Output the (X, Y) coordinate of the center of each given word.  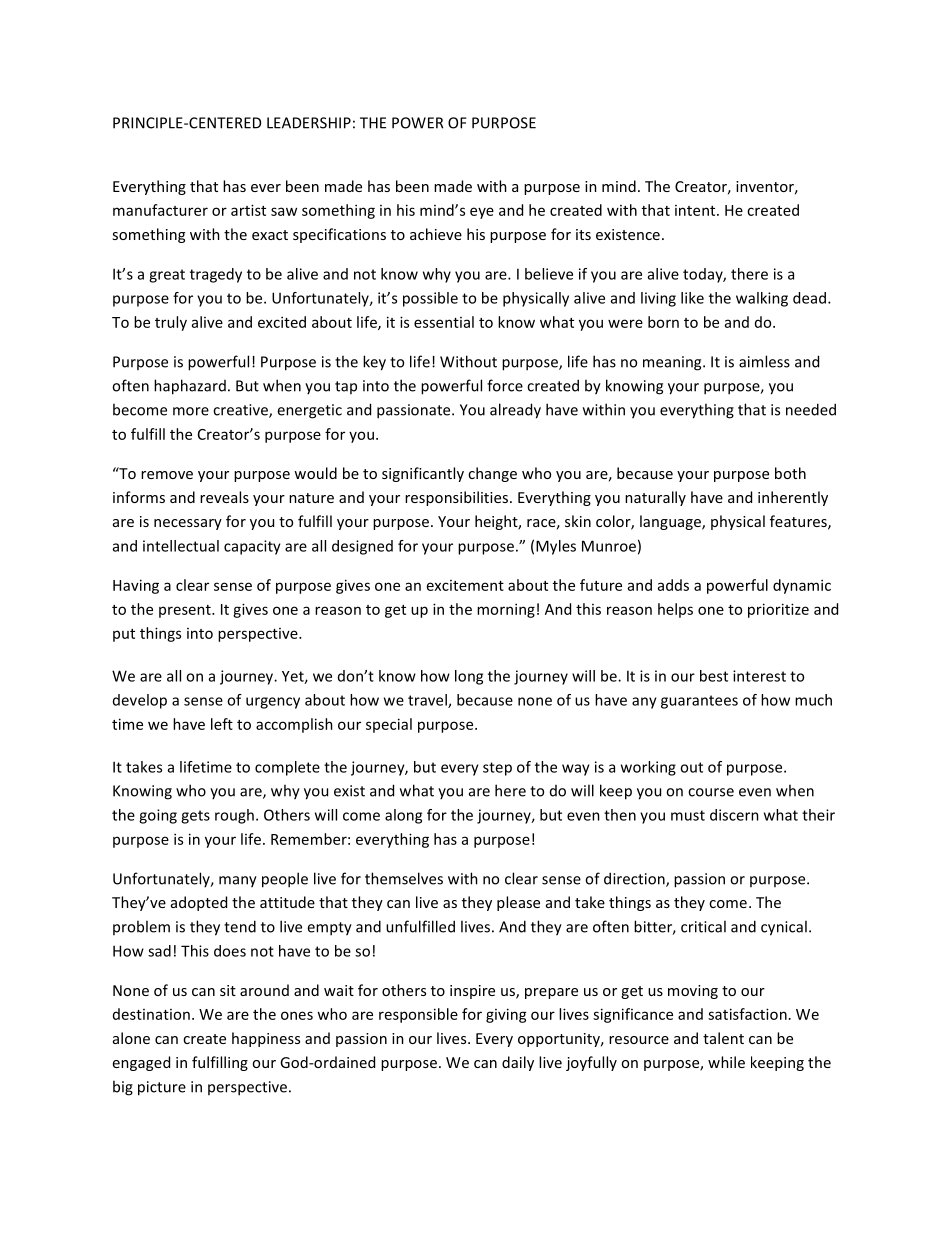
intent (696, 210)
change (492, 474)
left (222, 724)
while (726, 1062)
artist (248, 210)
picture (162, 1088)
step (497, 769)
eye (482, 213)
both (790, 473)
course (711, 792)
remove (167, 475)
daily (518, 1063)
